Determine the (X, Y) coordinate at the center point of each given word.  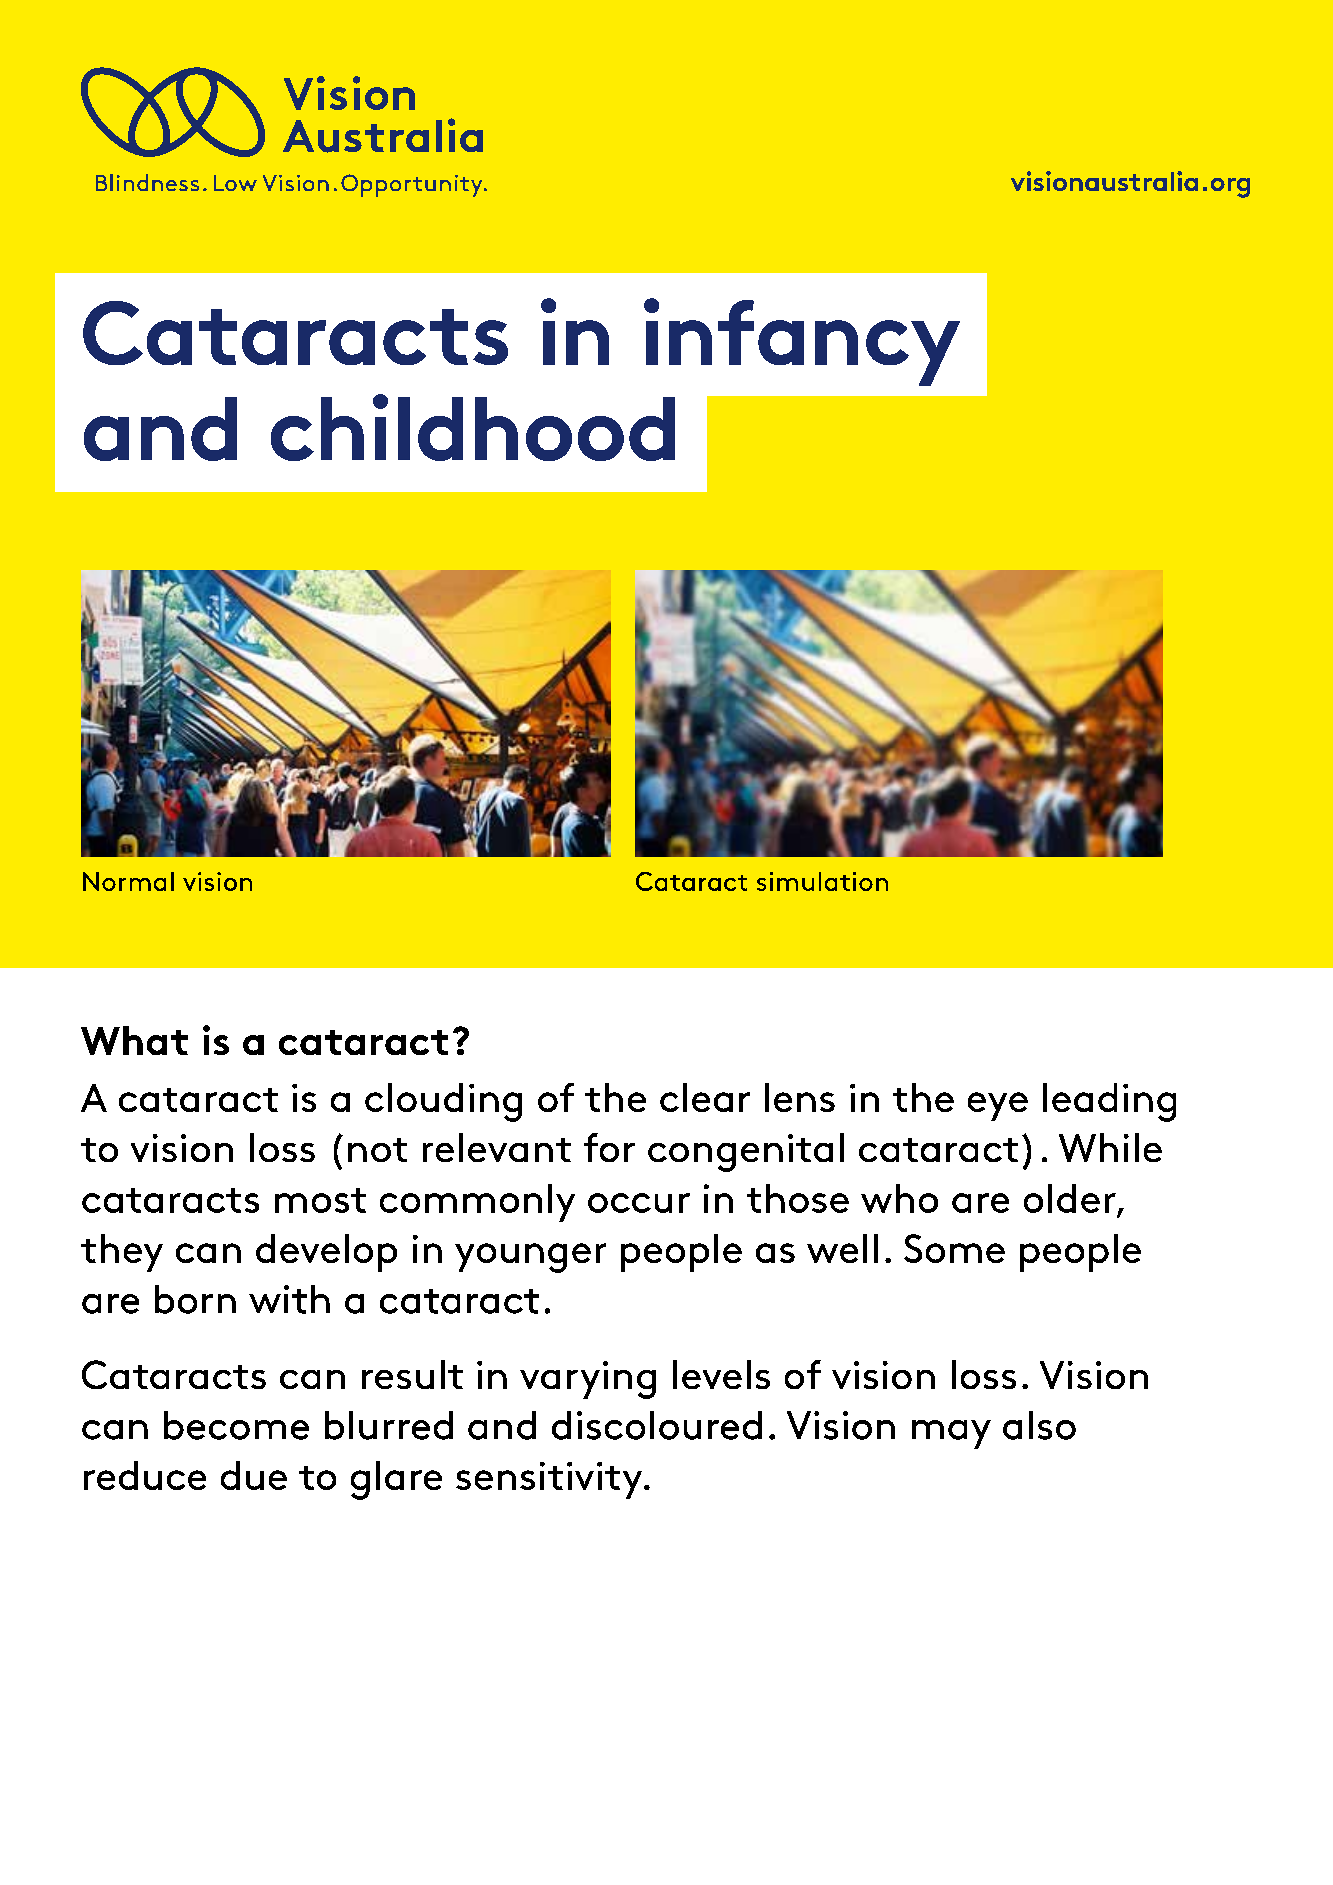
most (320, 1200)
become (236, 1425)
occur (639, 1203)
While (1110, 1147)
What (134, 1040)
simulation (822, 881)
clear (705, 1097)
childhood (473, 427)
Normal (128, 881)
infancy (802, 342)
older (1070, 1198)
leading (1109, 1102)
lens (800, 1097)
